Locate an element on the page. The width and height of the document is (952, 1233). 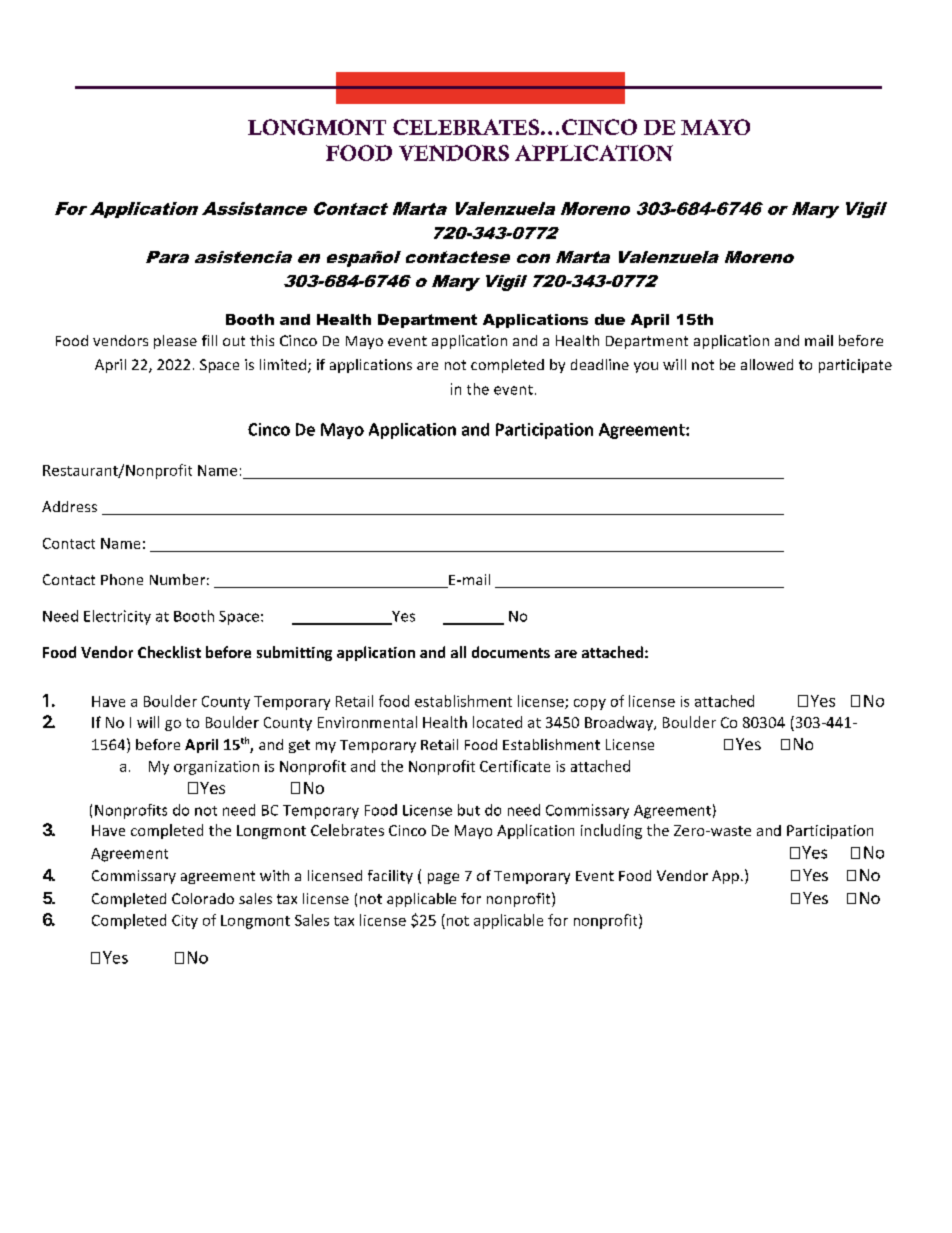
please is located at coordinates (175, 342).
